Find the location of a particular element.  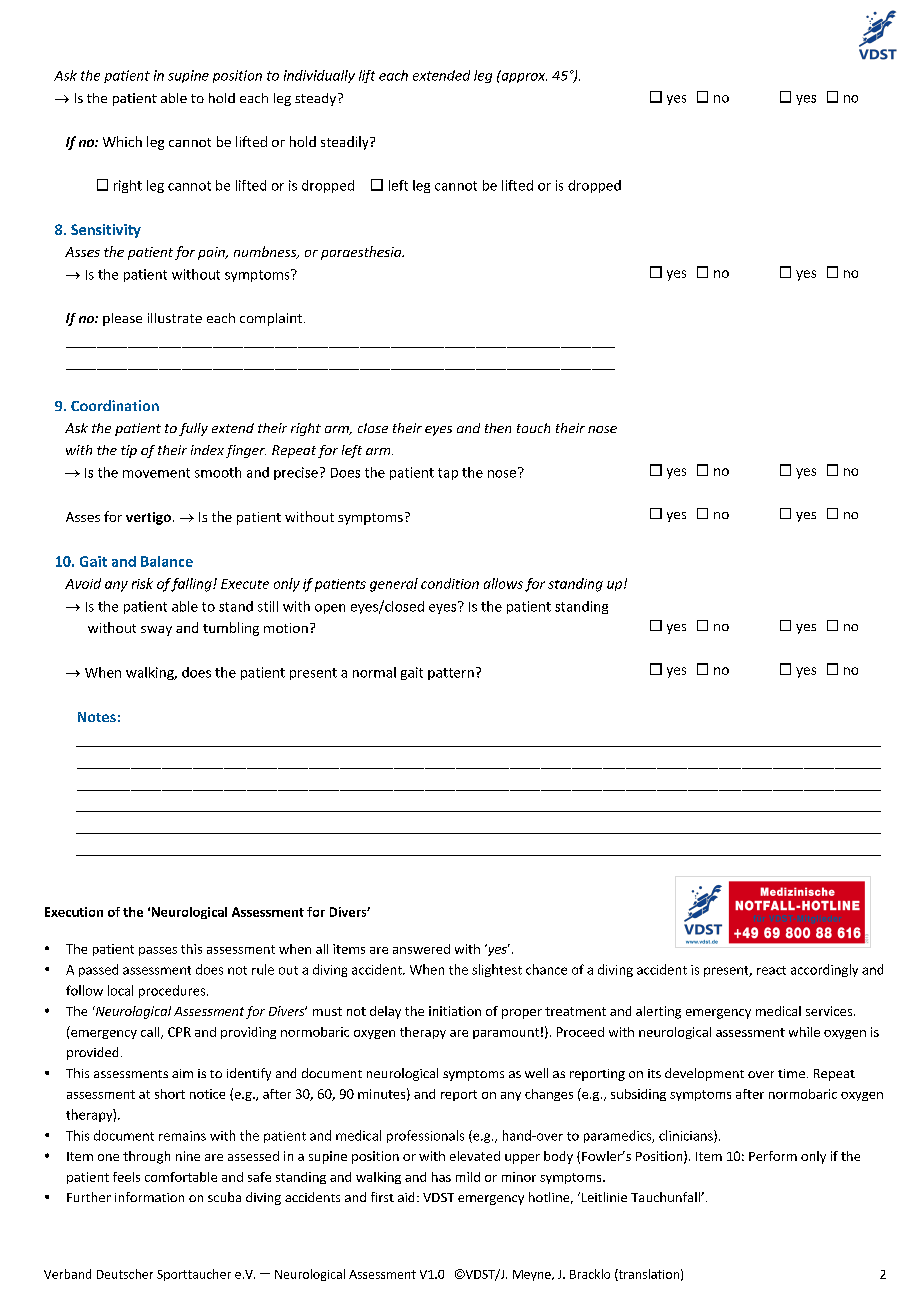

pattern is located at coordinates (451, 674).
